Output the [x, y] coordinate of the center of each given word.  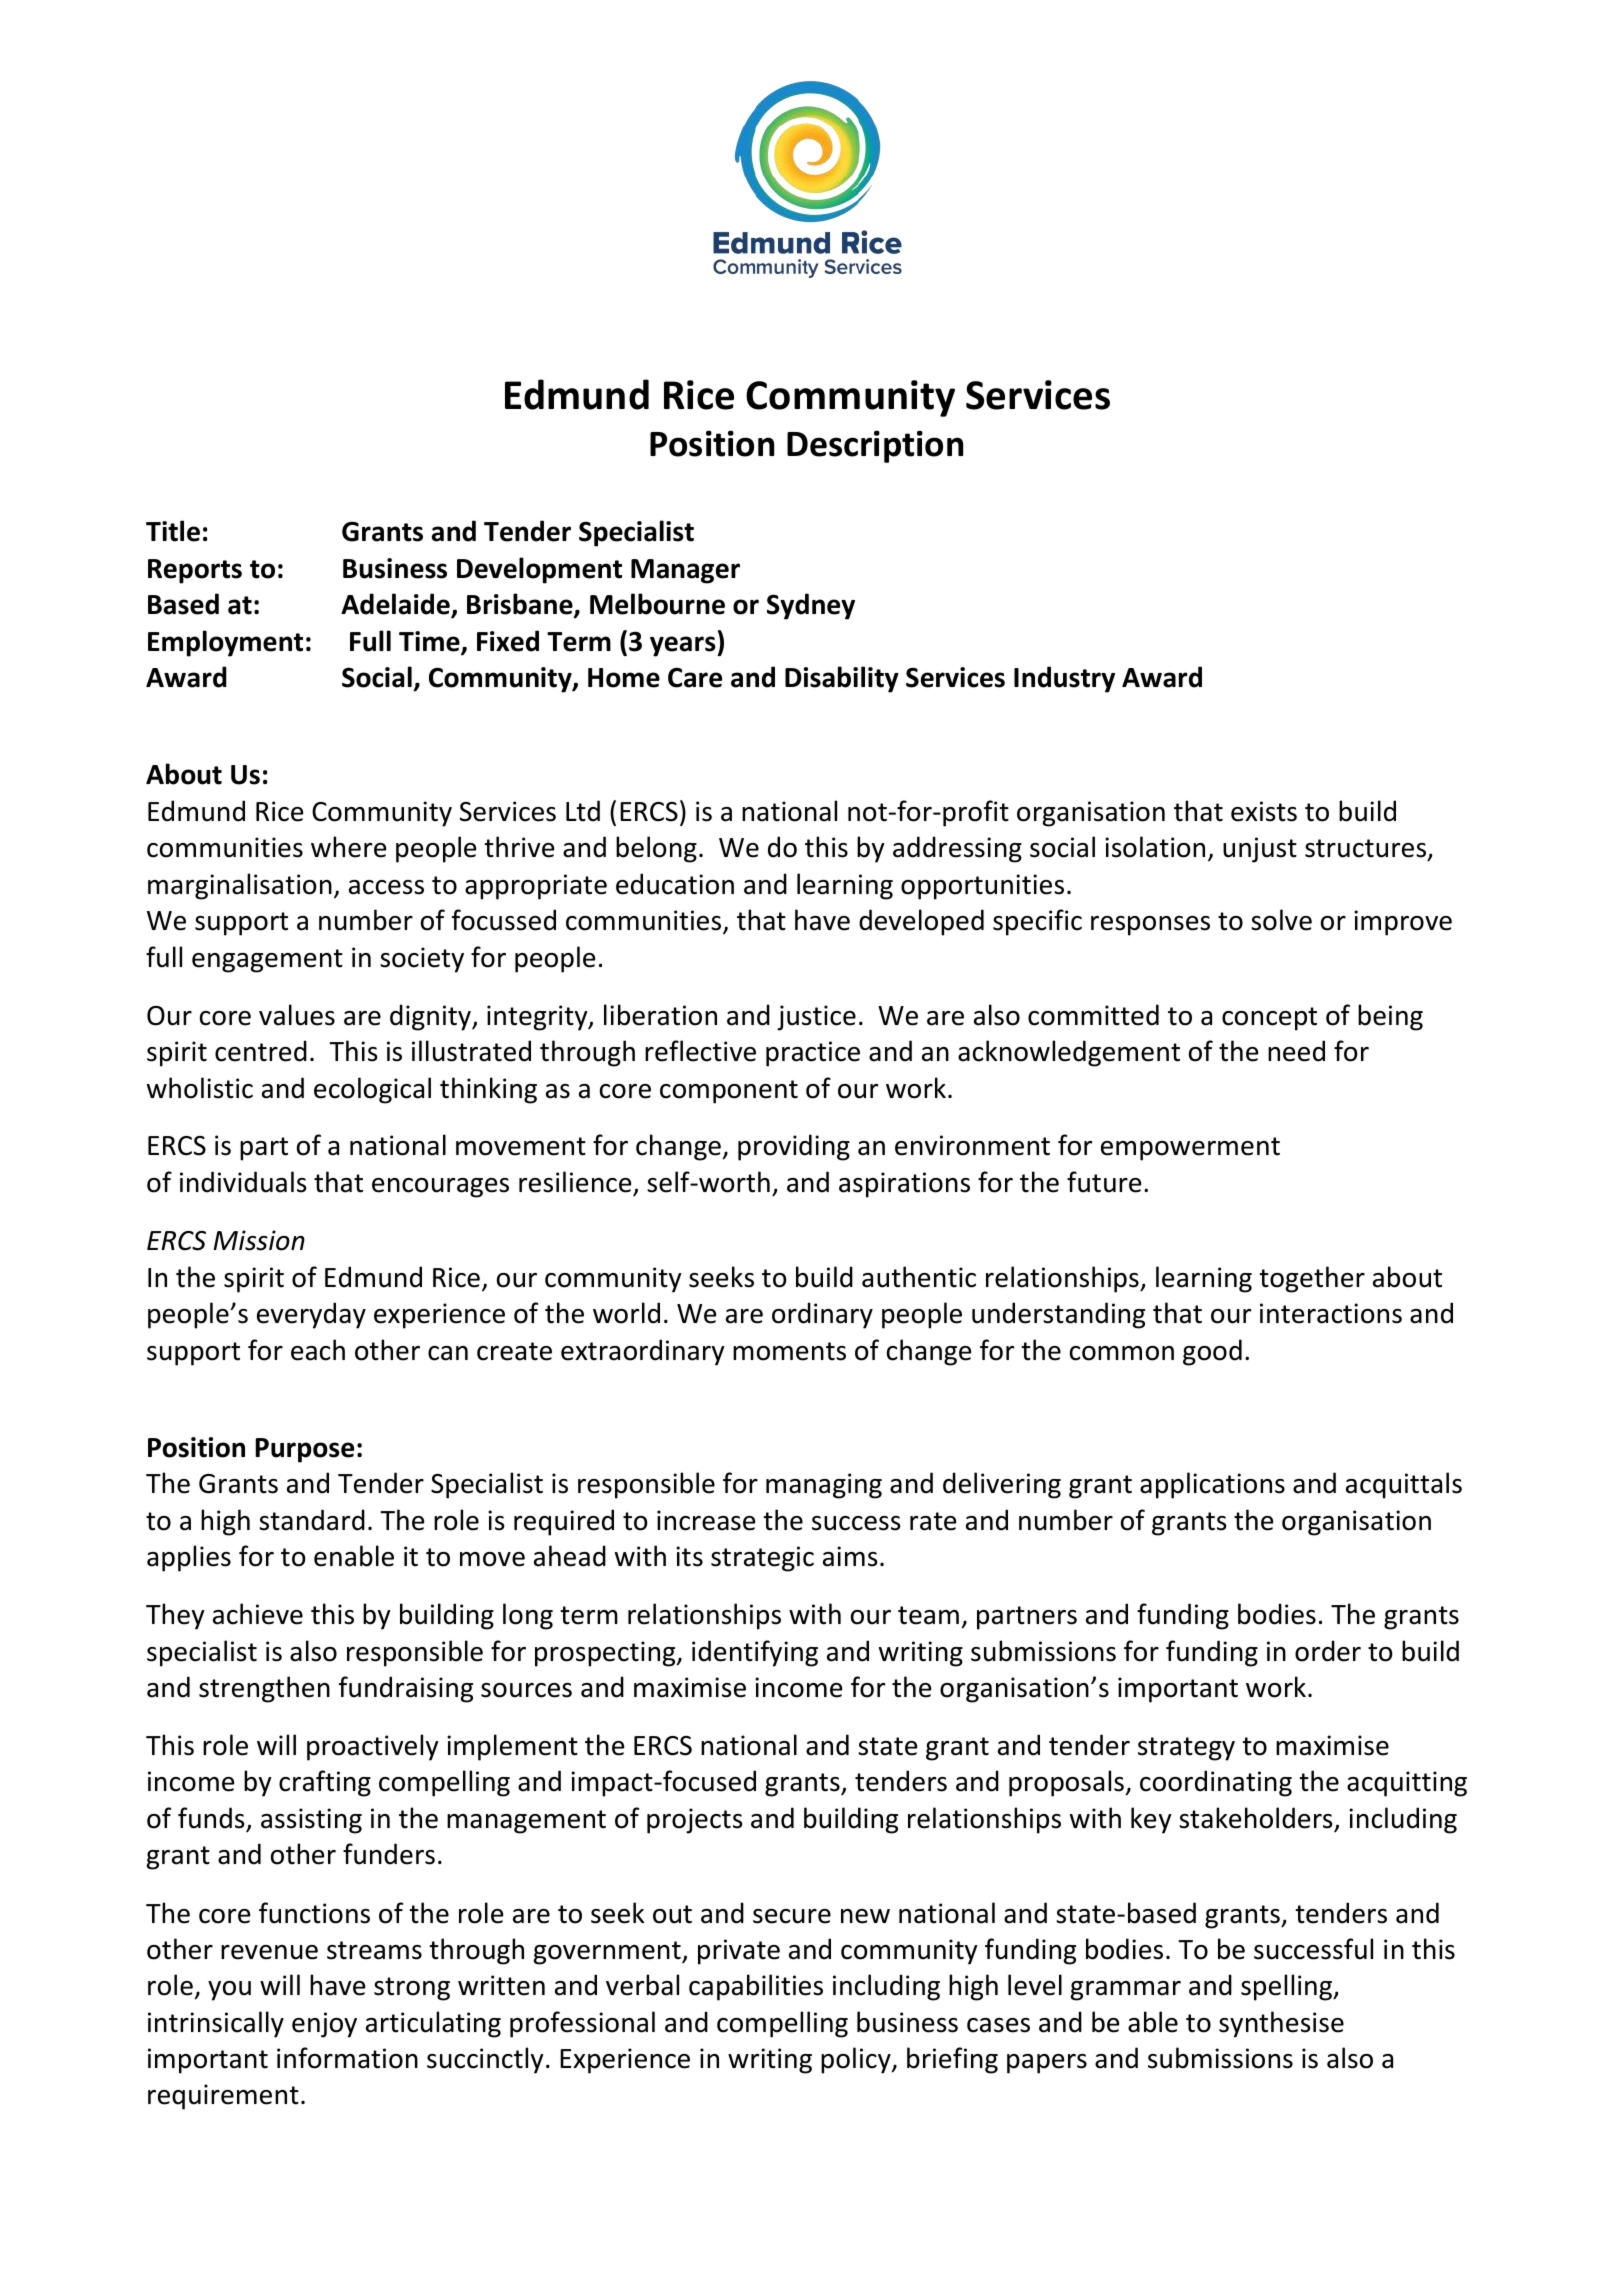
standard [312, 1520]
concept [1269, 1019]
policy [857, 2060]
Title [173, 531]
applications [1212, 1485]
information [347, 2058]
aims [850, 1556]
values [297, 1015]
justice [816, 1018]
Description [875, 446]
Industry [1064, 679]
